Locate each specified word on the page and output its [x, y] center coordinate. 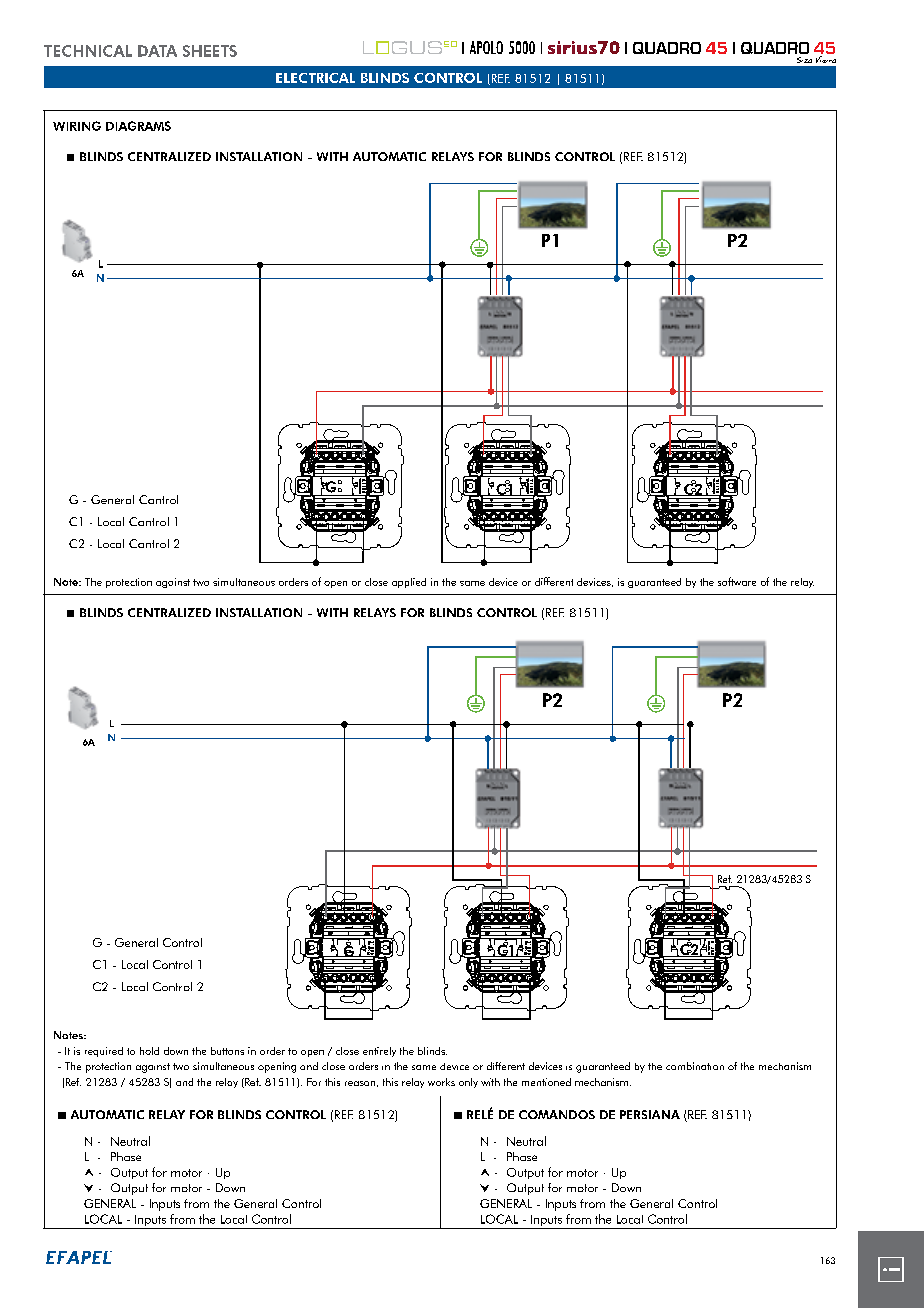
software [737, 581]
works [441, 1082]
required [104, 1052]
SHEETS [210, 51]
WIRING [77, 126]
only [468, 1083]
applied [409, 583]
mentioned [546, 1082]
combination [695, 1066]
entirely [379, 1052]
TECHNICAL [88, 51]
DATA [157, 51]
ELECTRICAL [315, 78]
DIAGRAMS [138, 126]
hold [149, 1051]
